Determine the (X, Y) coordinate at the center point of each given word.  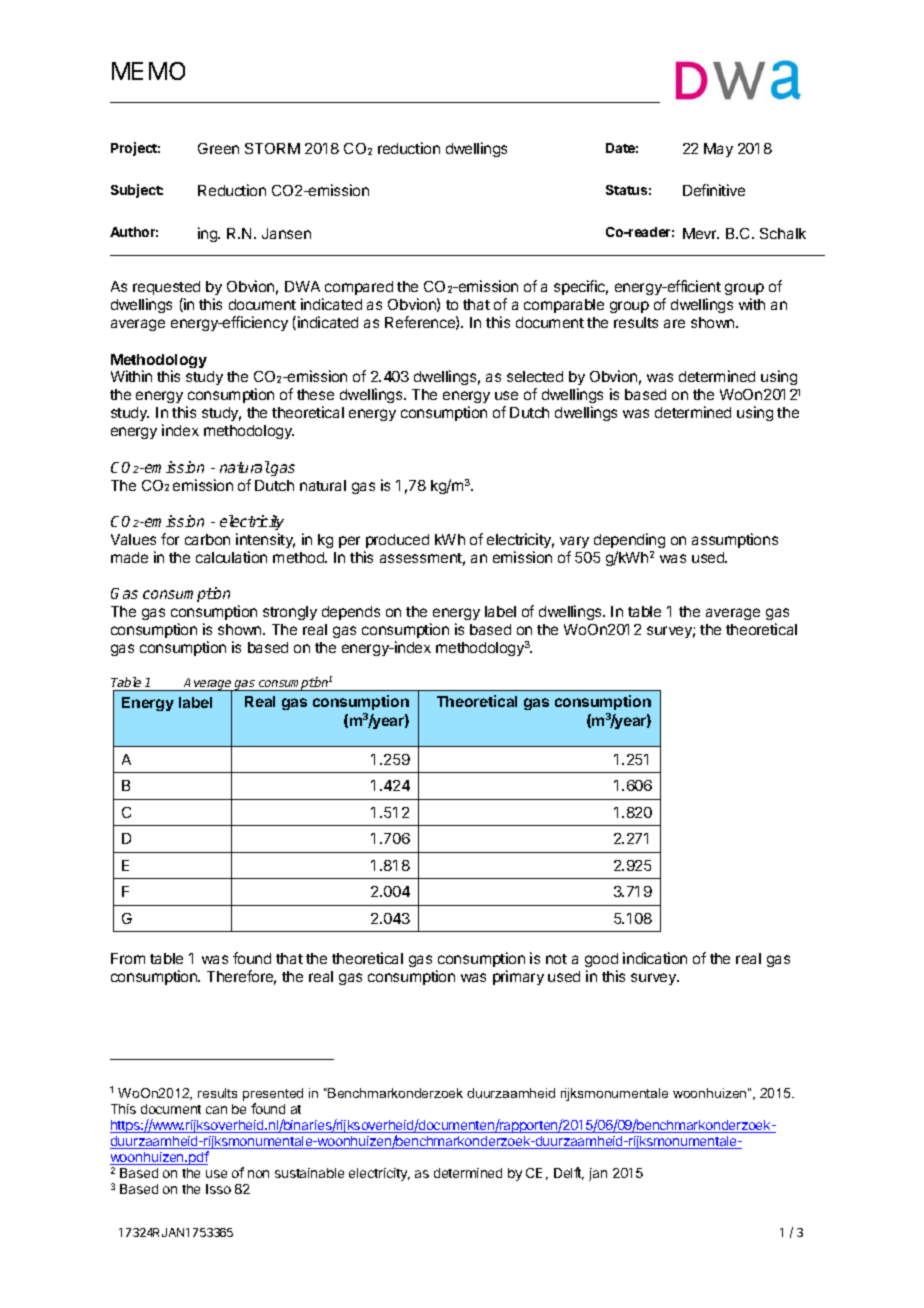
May (718, 150)
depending (629, 540)
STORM (272, 148)
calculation (231, 557)
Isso (218, 1189)
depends (351, 613)
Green (218, 148)
